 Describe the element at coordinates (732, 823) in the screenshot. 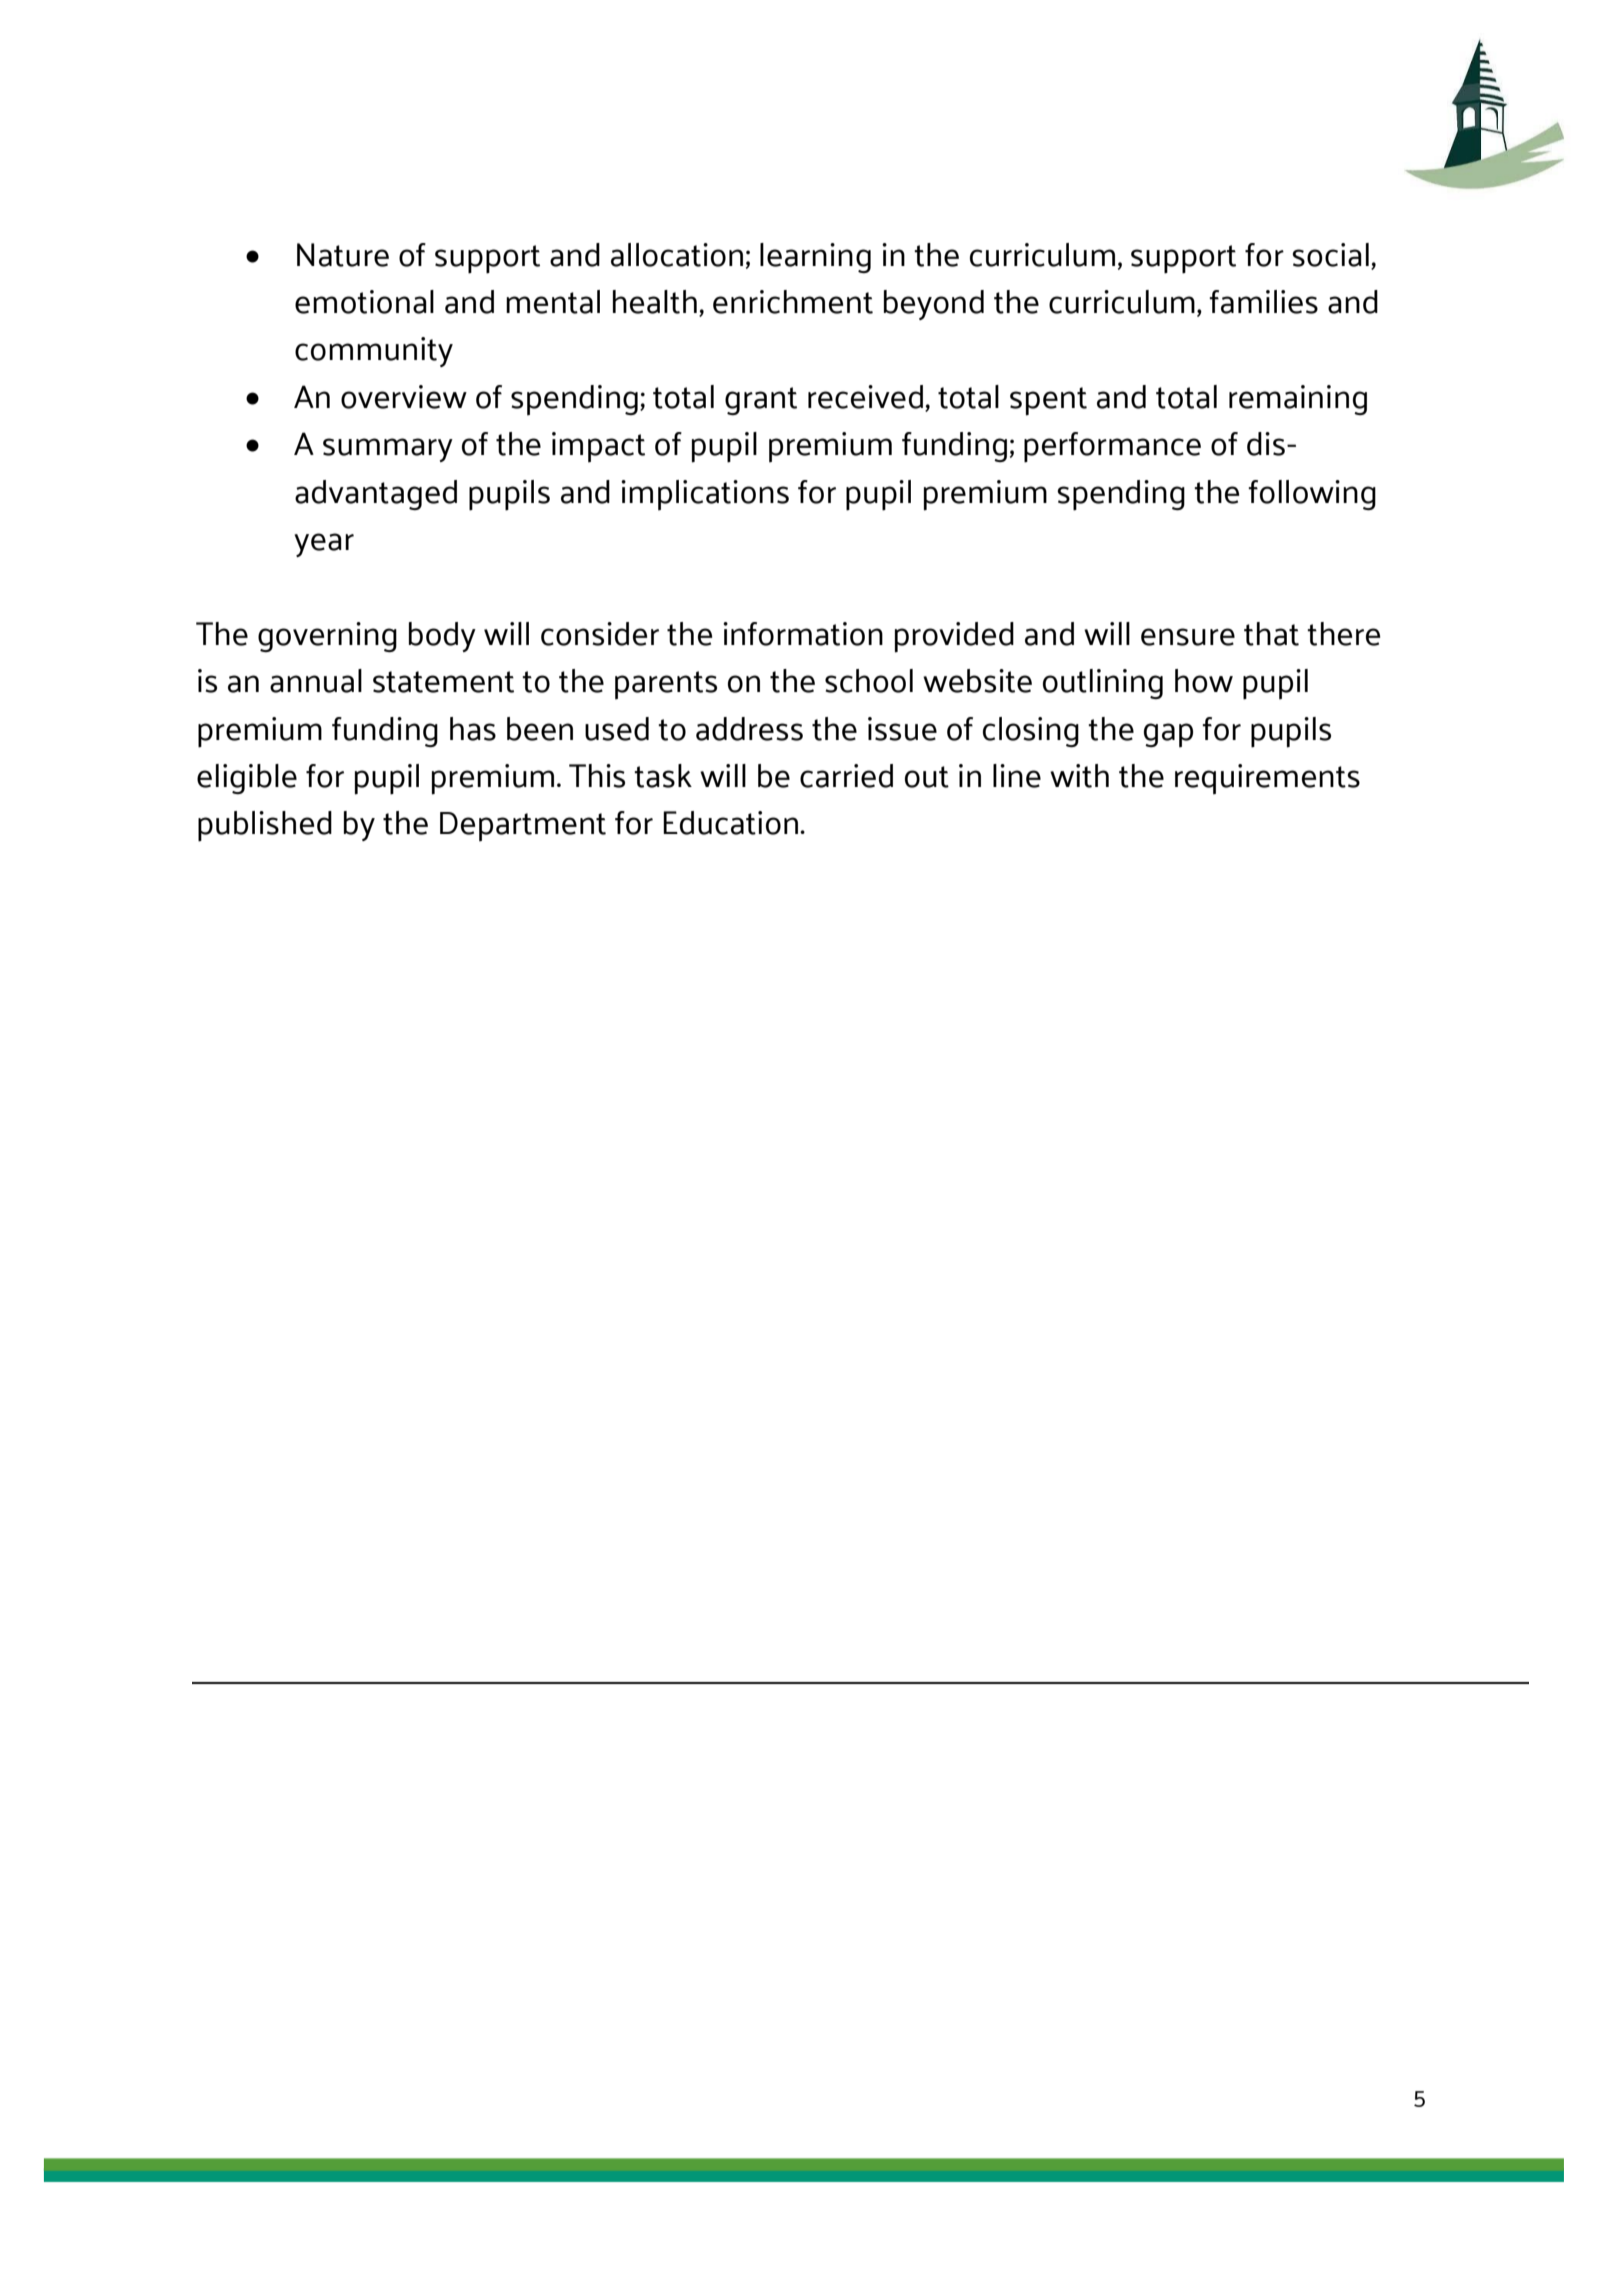

I see `Education` at that location.
